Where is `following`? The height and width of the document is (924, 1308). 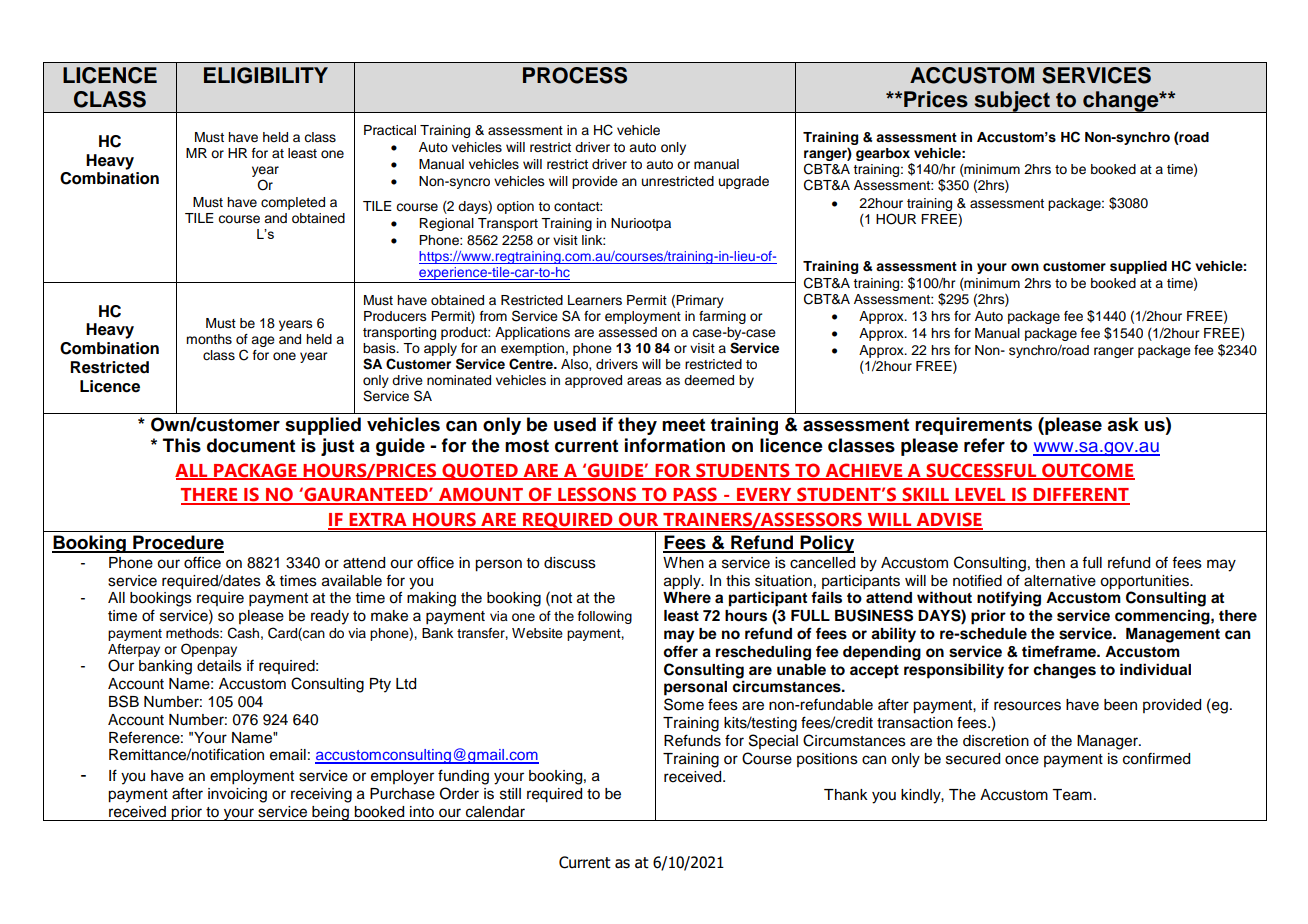
following is located at coordinates (605, 617).
